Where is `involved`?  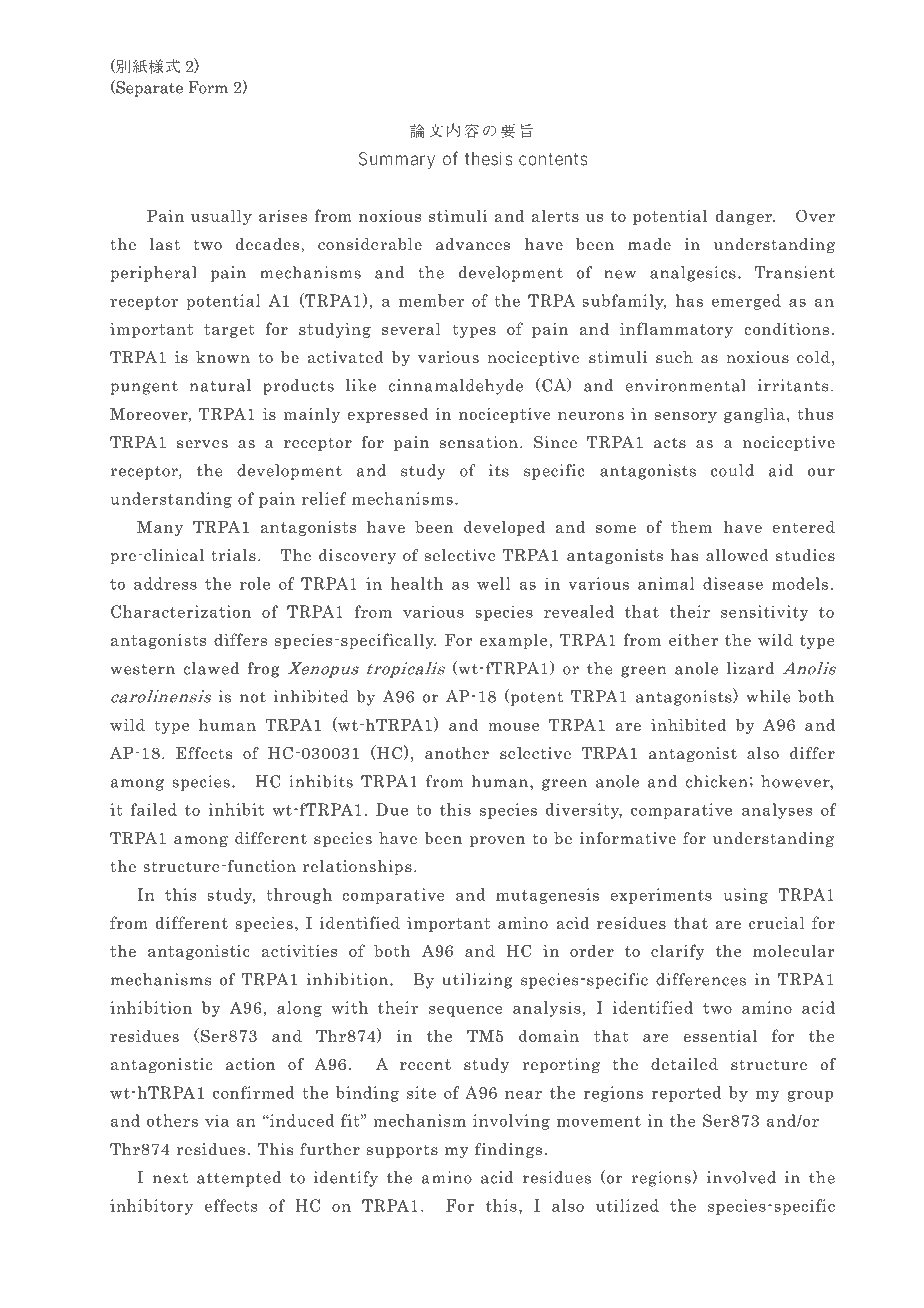 involved is located at coordinates (741, 1177).
